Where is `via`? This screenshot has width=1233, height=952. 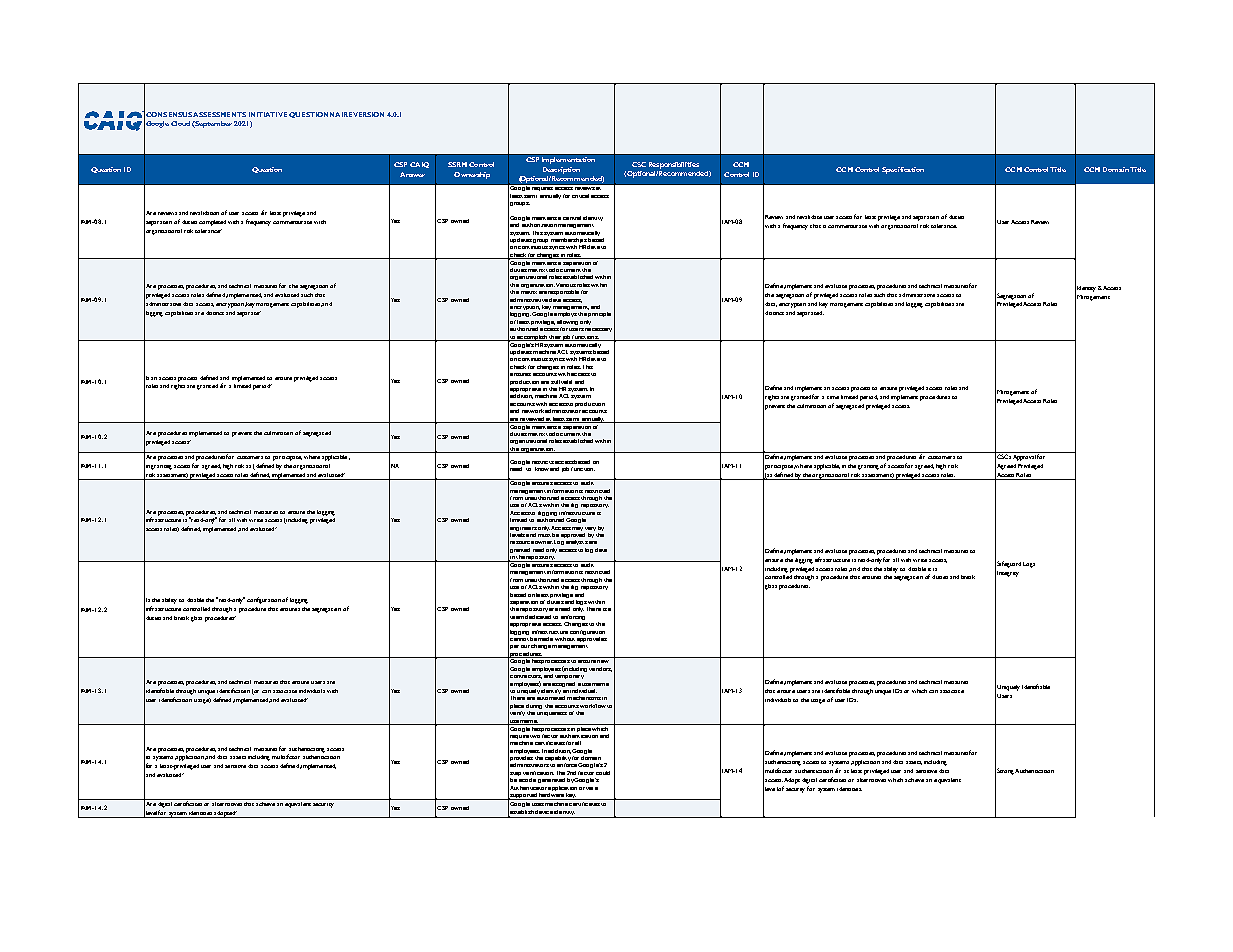
via is located at coordinates (589, 788).
